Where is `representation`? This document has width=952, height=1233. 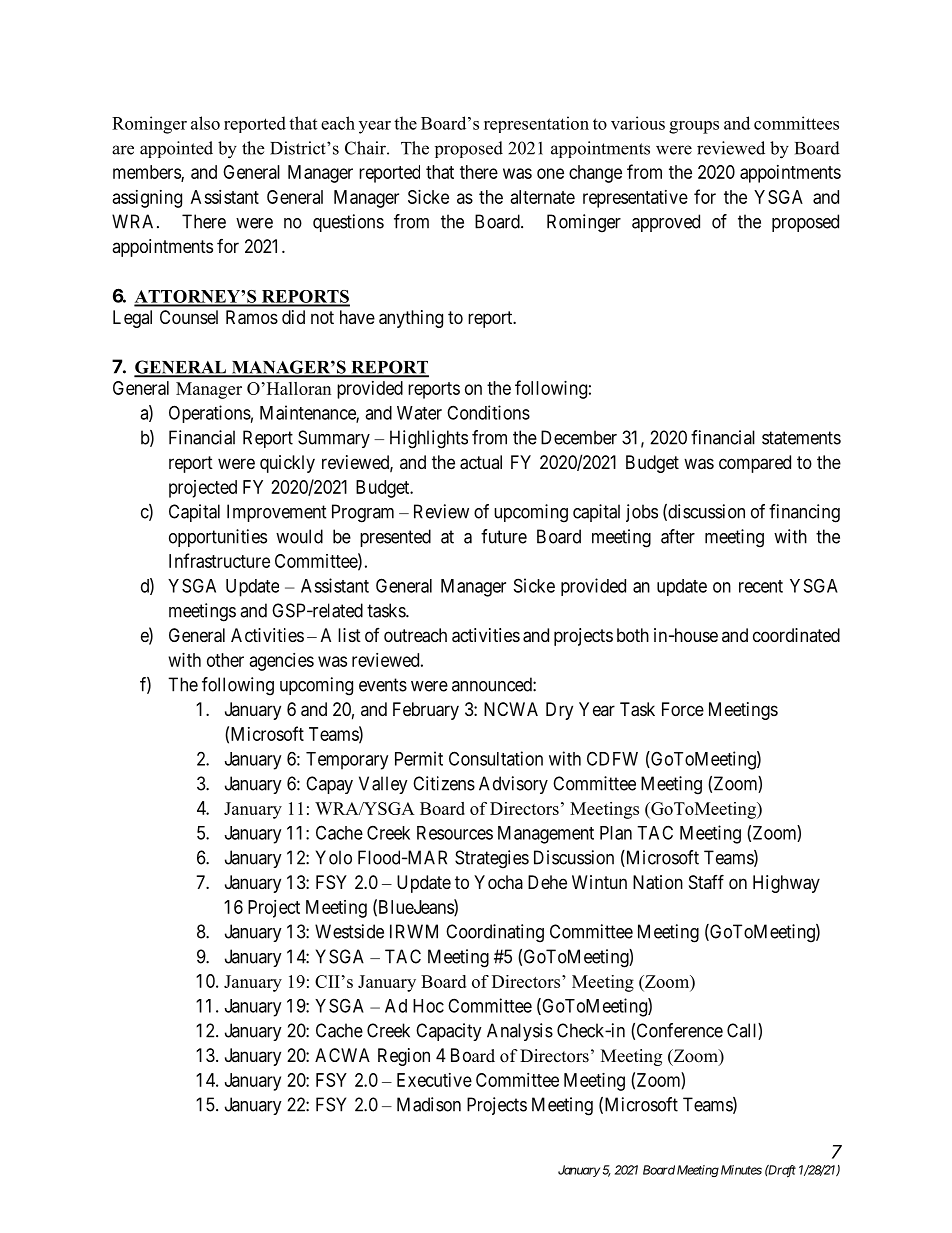 representation is located at coordinates (536, 124).
